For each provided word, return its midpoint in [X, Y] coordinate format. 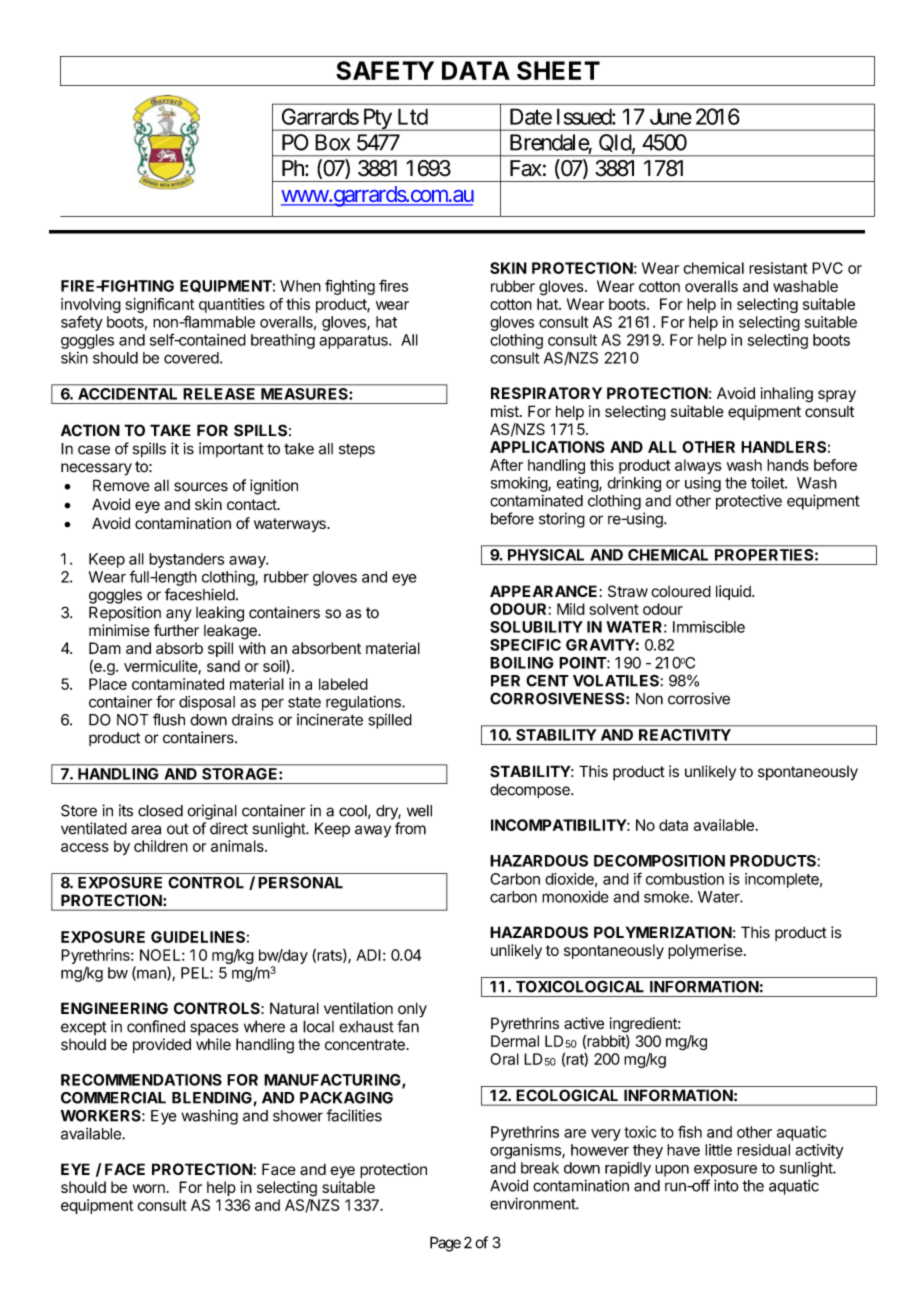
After [506, 465]
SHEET [558, 70]
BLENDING [213, 1099]
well [419, 811]
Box [332, 142]
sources [201, 487]
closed [160, 811]
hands [788, 465]
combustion [685, 879]
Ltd [413, 116]
